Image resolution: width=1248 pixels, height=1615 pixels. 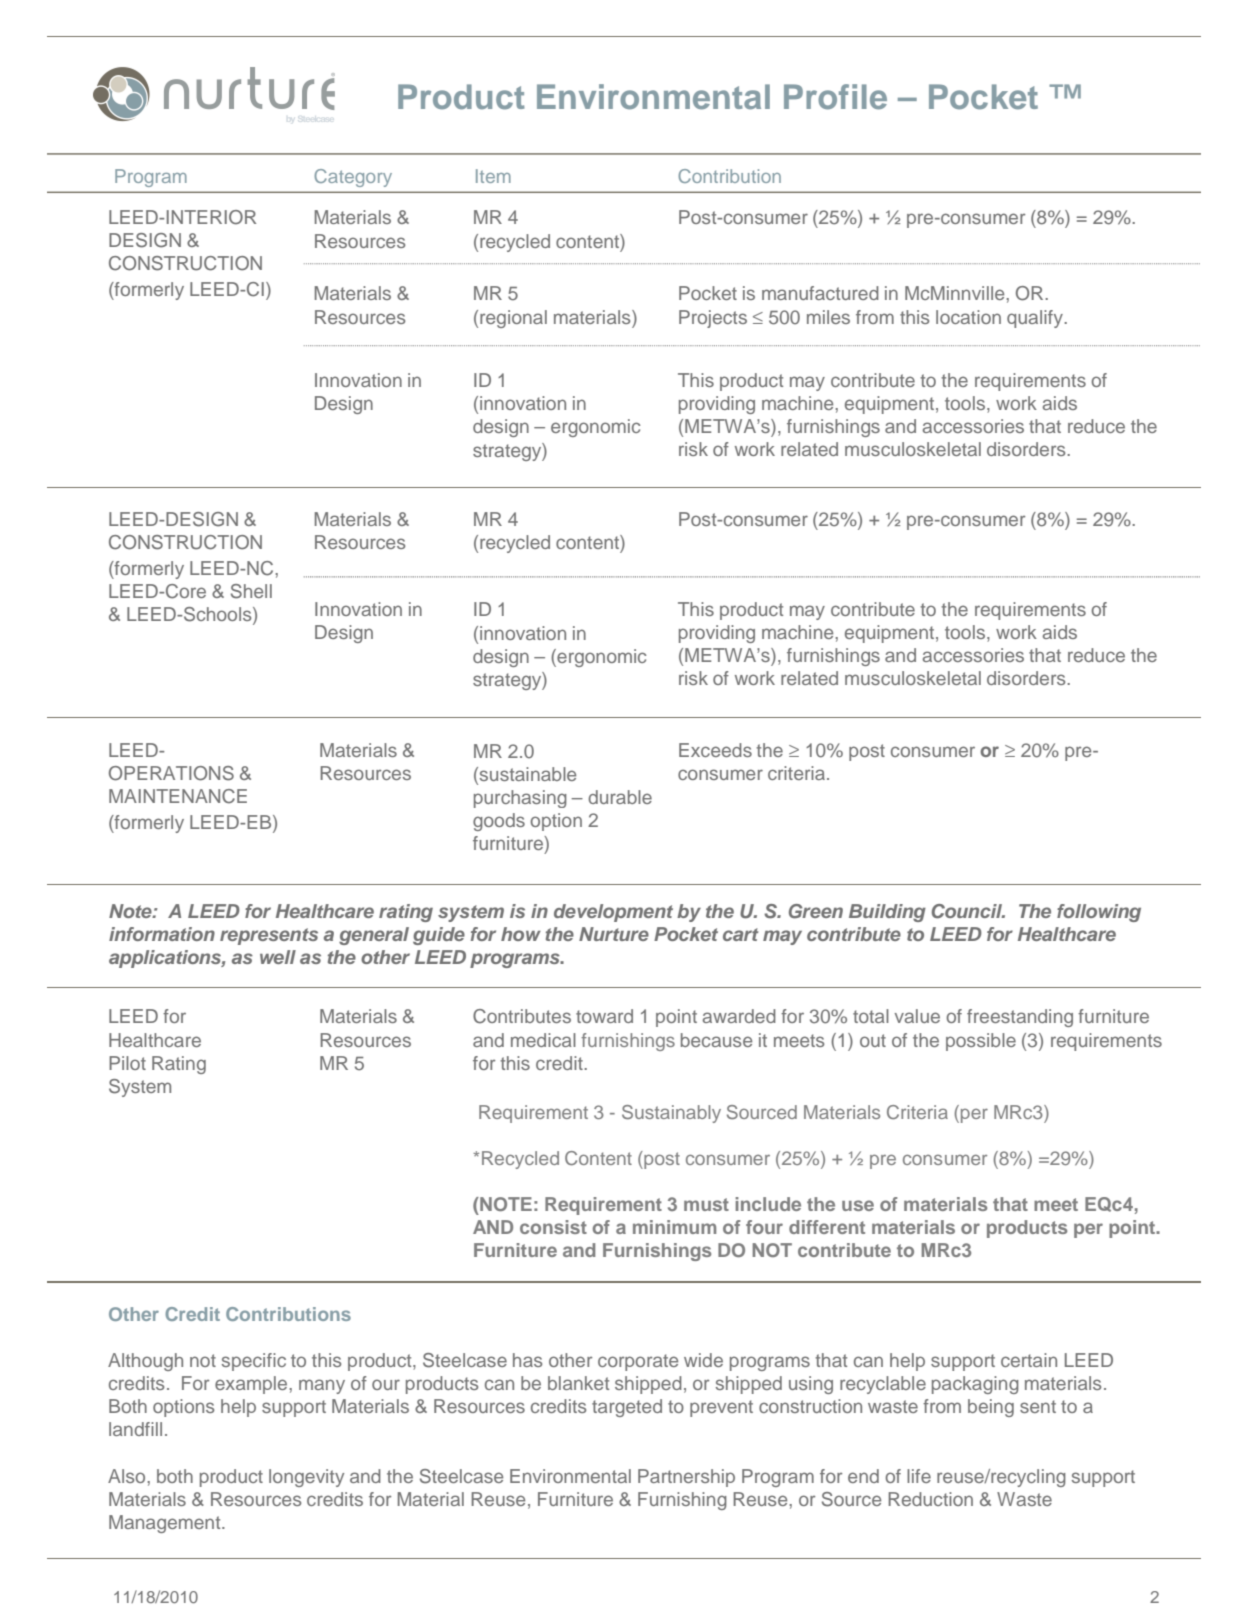 What do you see at coordinates (306, 1478) in the screenshot?
I see `longevity` at bounding box center [306, 1478].
